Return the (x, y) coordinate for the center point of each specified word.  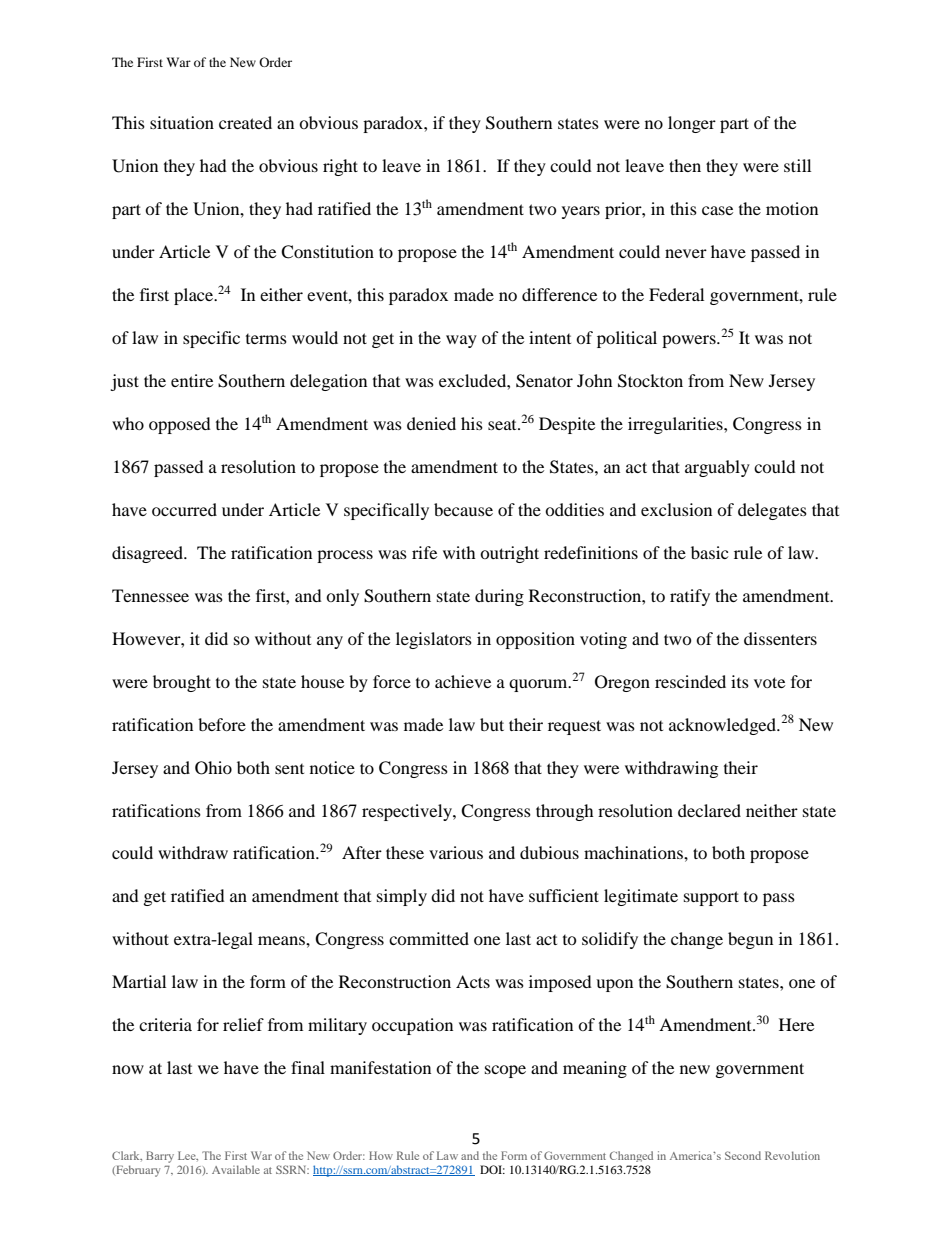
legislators (434, 640)
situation (182, 122)
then (685, 165)
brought (182, 683)
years (581, 212)
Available (236, 1169)
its (740, 681)
